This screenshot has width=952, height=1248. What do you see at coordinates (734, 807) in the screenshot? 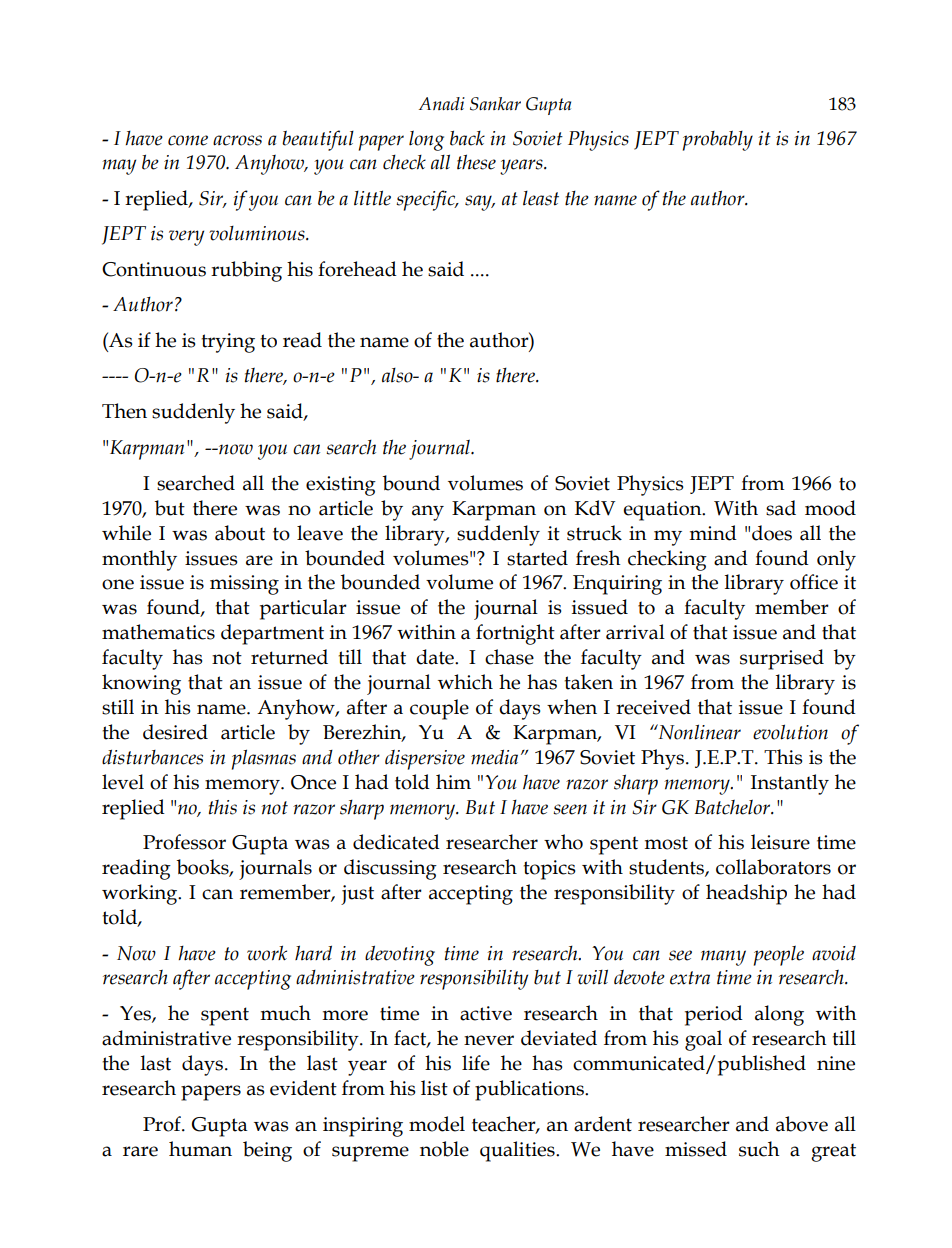
I see `Batchelor` at bounding box center [734, 807].
